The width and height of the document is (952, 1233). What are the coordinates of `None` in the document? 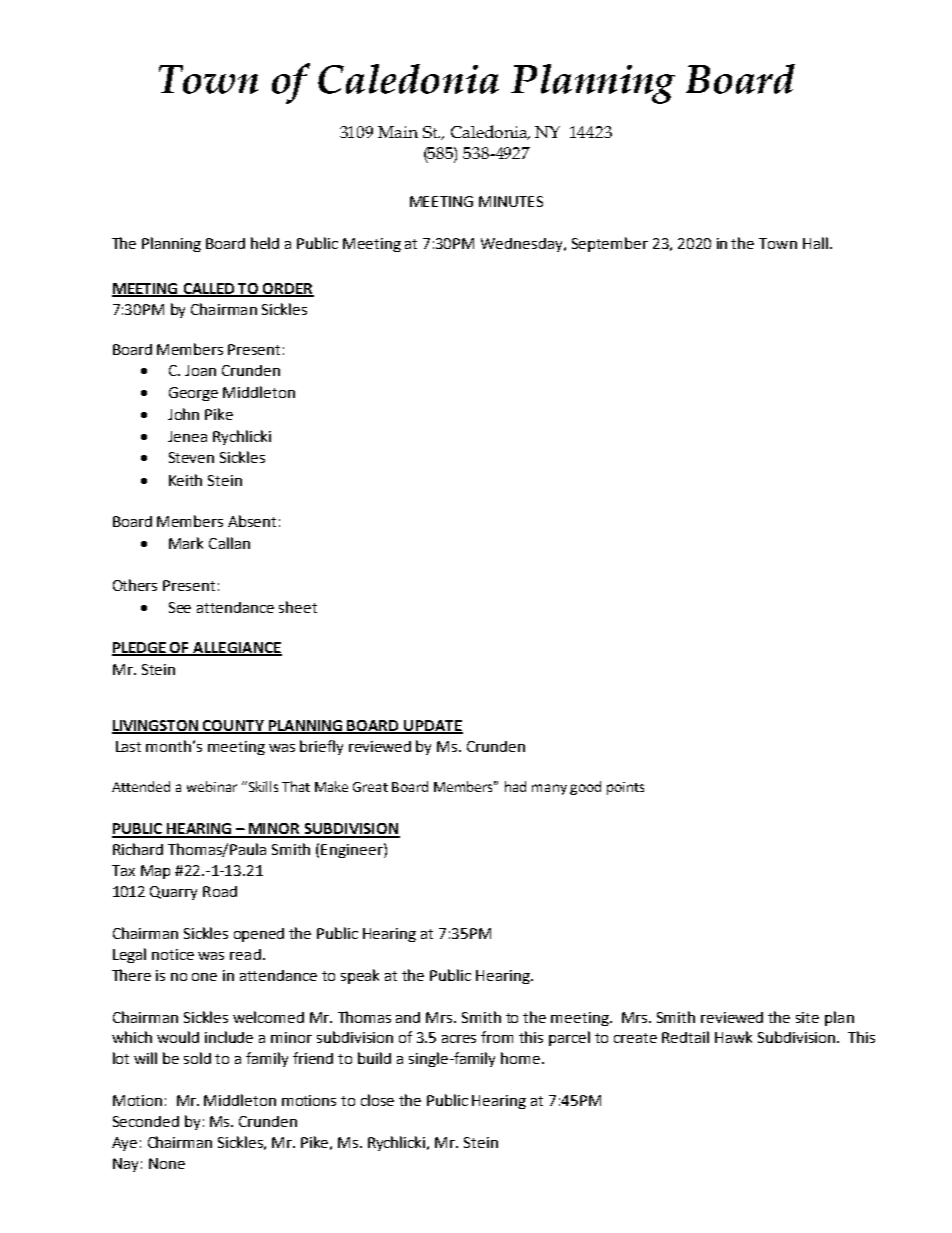 It's located at (167, 1163).
